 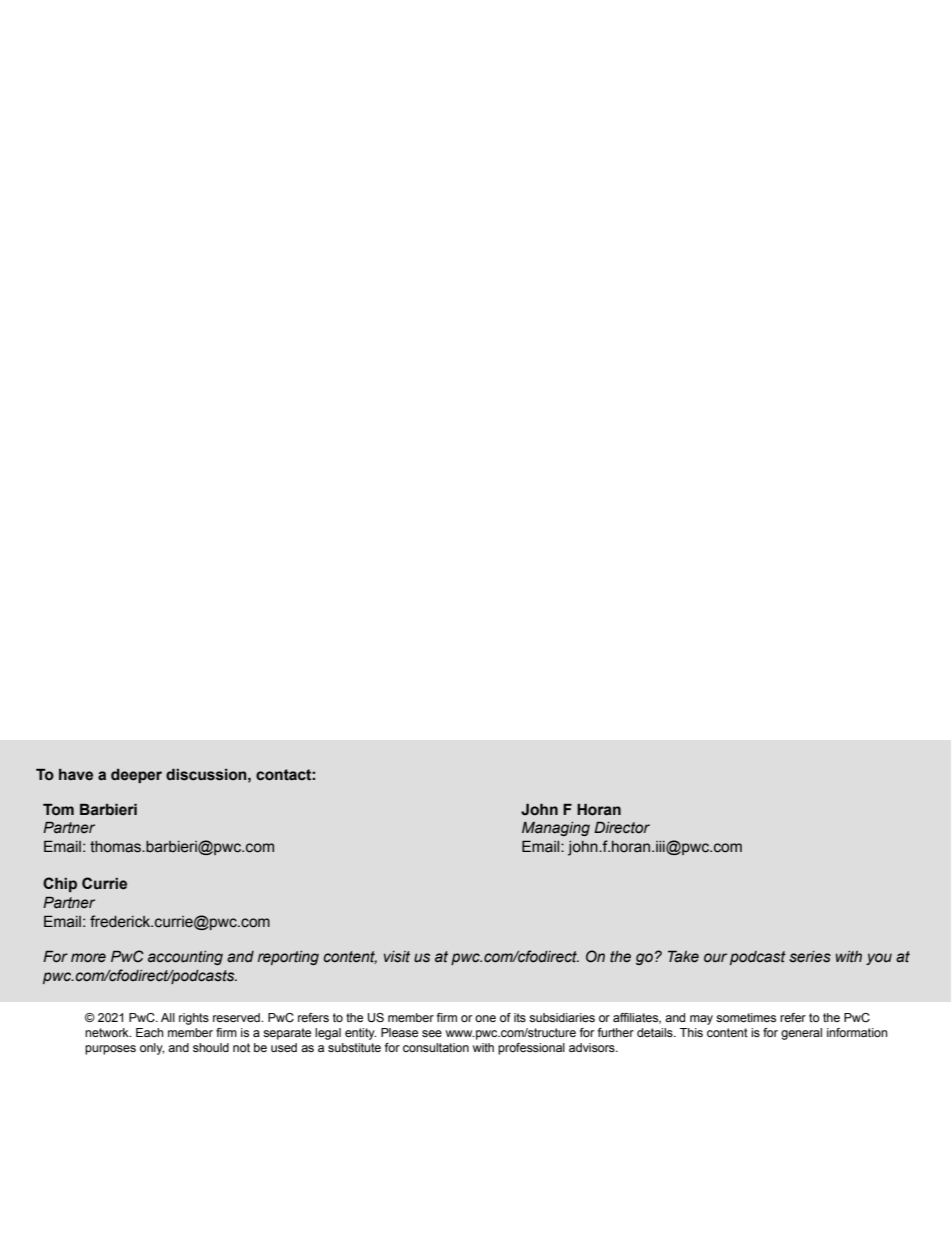 What do you see at coordinates (622, 827) in the screenshot?
I see `Director` at bounding box center [622, 827].
